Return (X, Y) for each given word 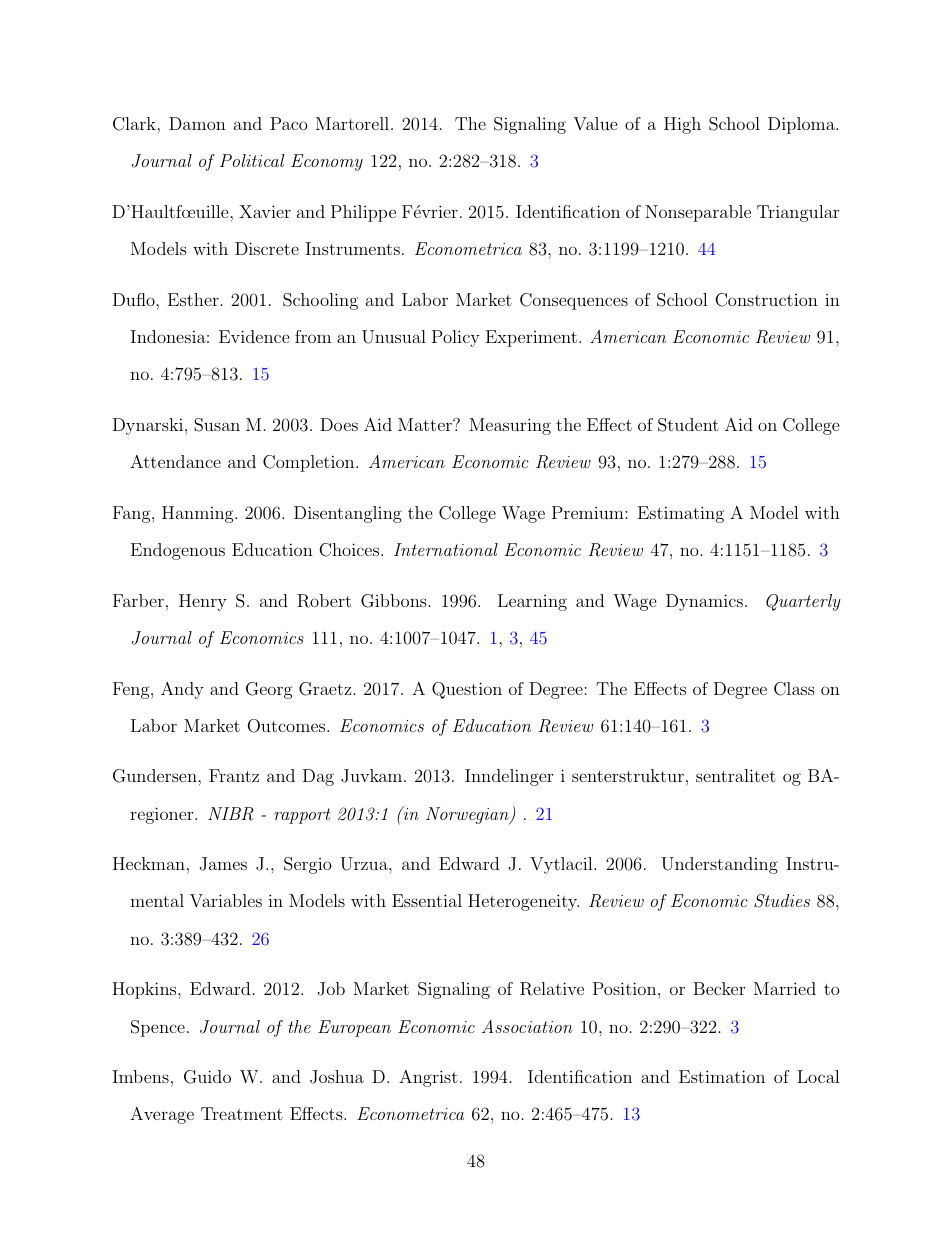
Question (467, 690)
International (446, 549)
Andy (182, 690)
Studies (782, 901)
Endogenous (178, 551)
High (682, 125)
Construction (766, 300)
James (223, 864)
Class (794, 689)
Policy (456, 338)
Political (252, 160)
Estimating (681, 514)
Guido (207, 1077)
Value (595, 123)
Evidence (254, 336)
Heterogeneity (523, 902)
